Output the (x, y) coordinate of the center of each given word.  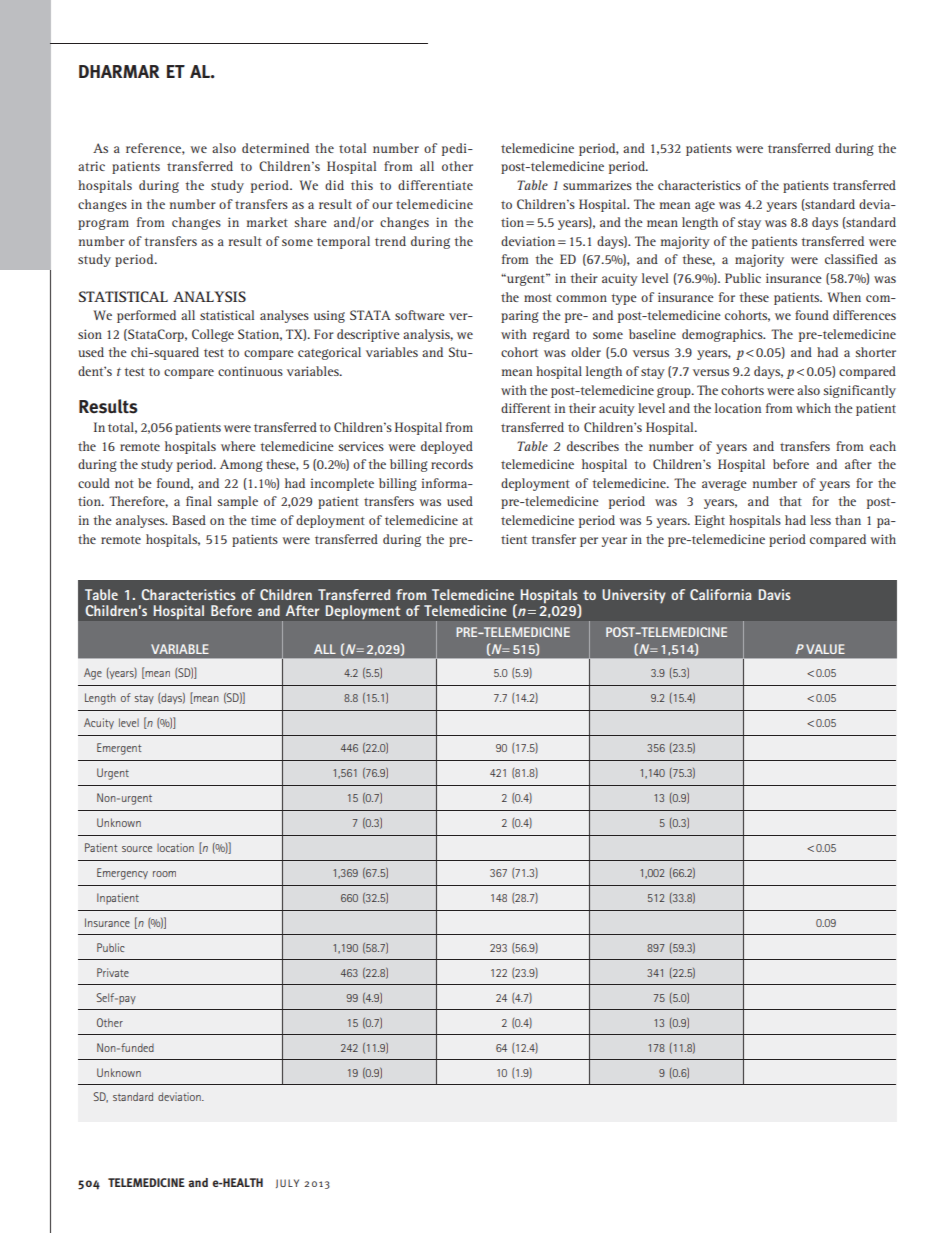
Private (113, 972)
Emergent (119, 749)
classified (851, 259)
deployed (447, 447)
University (634, 596)
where (238, 446)
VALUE (825, 649)
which (813, 408)
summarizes (597, 185)
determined (275, 148)
